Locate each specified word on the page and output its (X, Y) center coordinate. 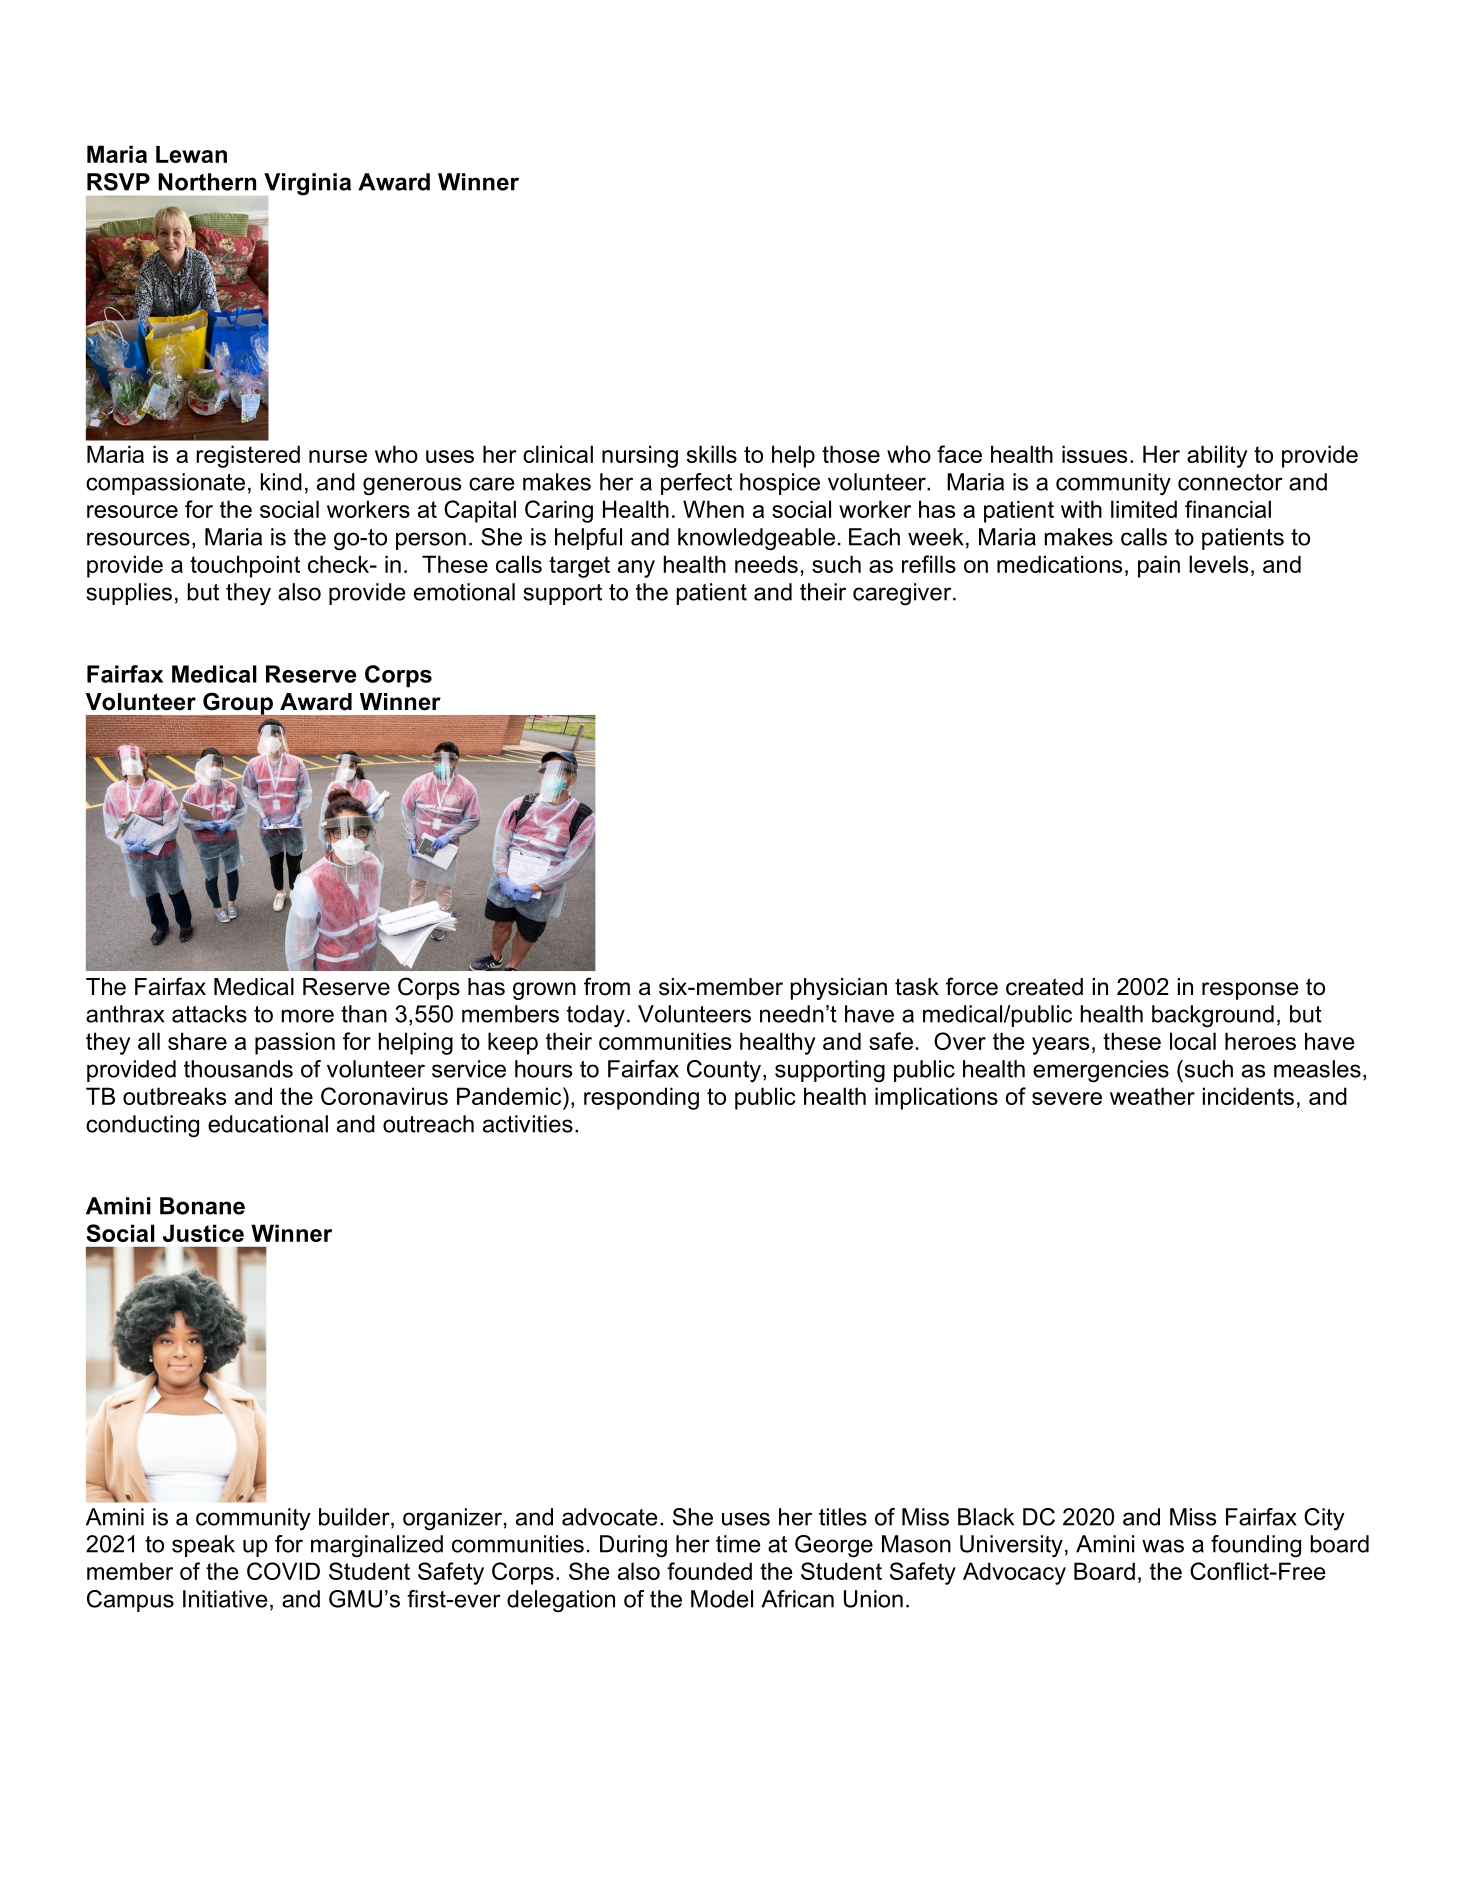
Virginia (306, 185)
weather (1152, 1096)
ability (1217, 456)
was (1163, 1546)
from (607, 986)
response (1250, 991)
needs (766, 564)
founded (709, 1571)
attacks (209, 1014)
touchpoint (245, 566)
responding (641, 1098)
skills (712, 454)
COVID (283, 1571)
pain (1159, 566)
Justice (203, 1233)
